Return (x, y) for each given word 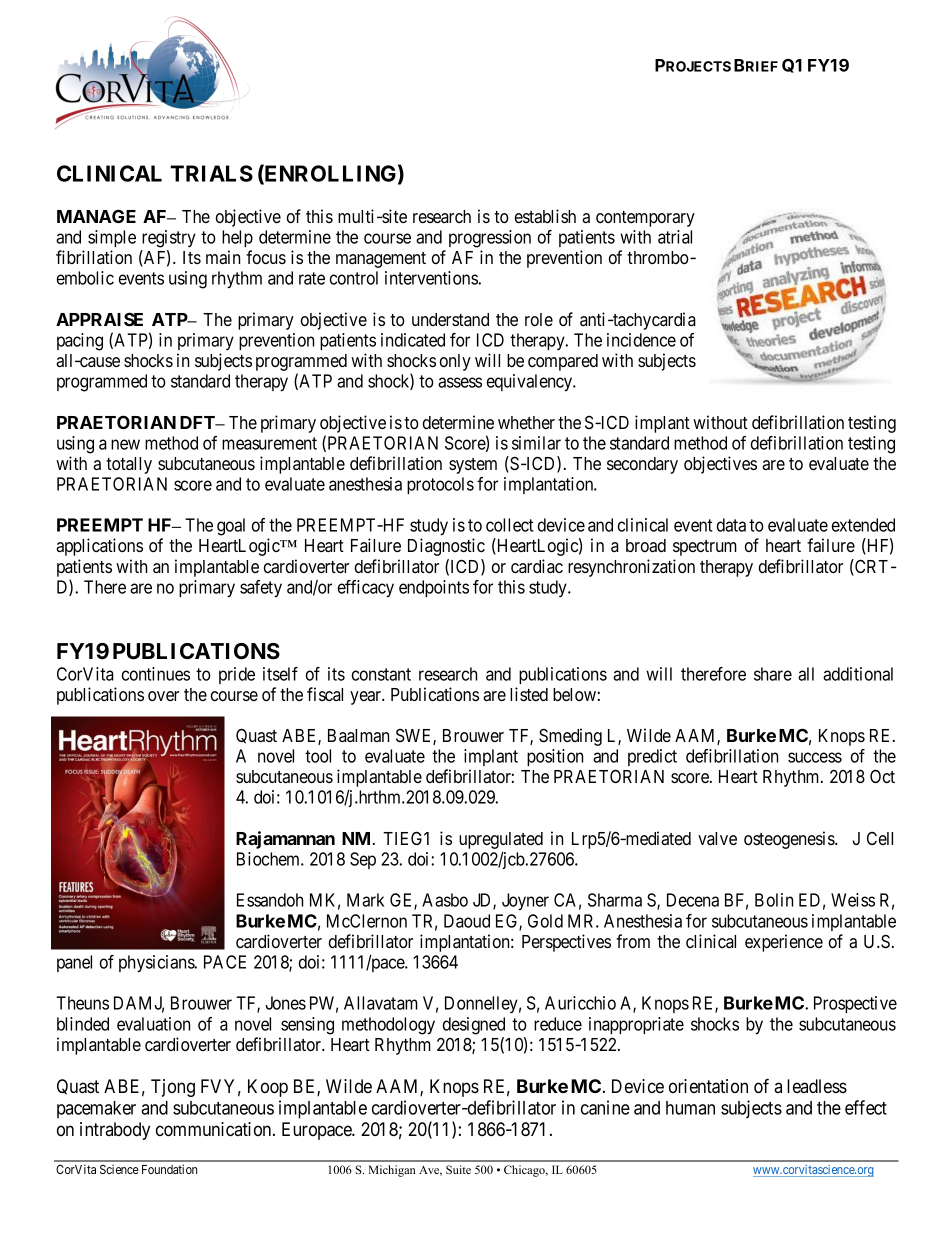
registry (169, 239)
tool (318, 756)
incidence (641, 340)
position (555, 757)
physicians (157, 964)
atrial (675, 237)
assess (460, 382)
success (815, 757)
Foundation (170, 1169)
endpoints (434, 588)
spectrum (705, 548)
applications (99, 547)
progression (490, 239)
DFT (199, 422)
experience (784, 943)
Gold (545, 921)
